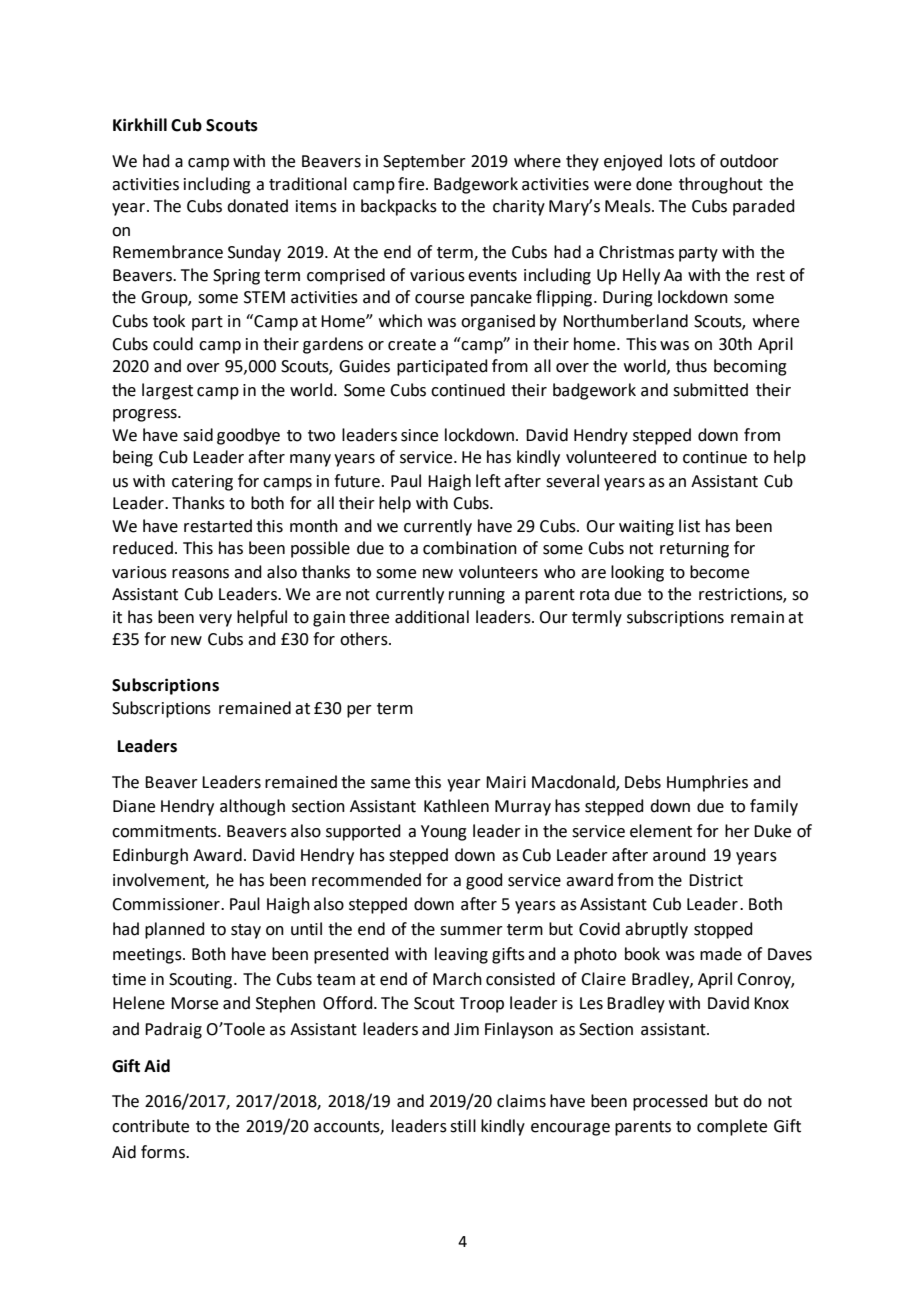  I want to click on complete, so click(732, 1127).
